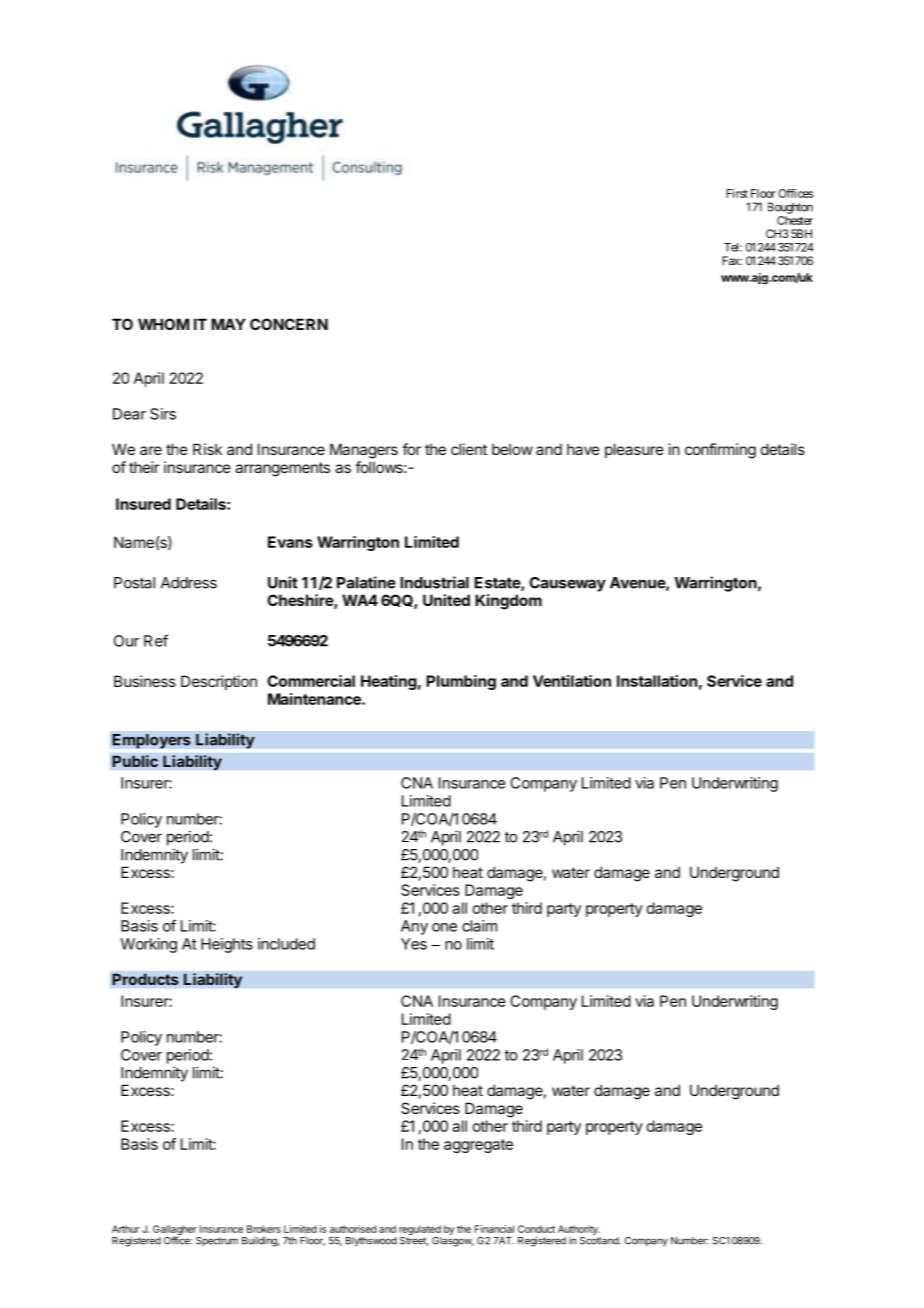 The height and width of the page is (1308, 924). I want to click on Risk, so click(207, 449).
